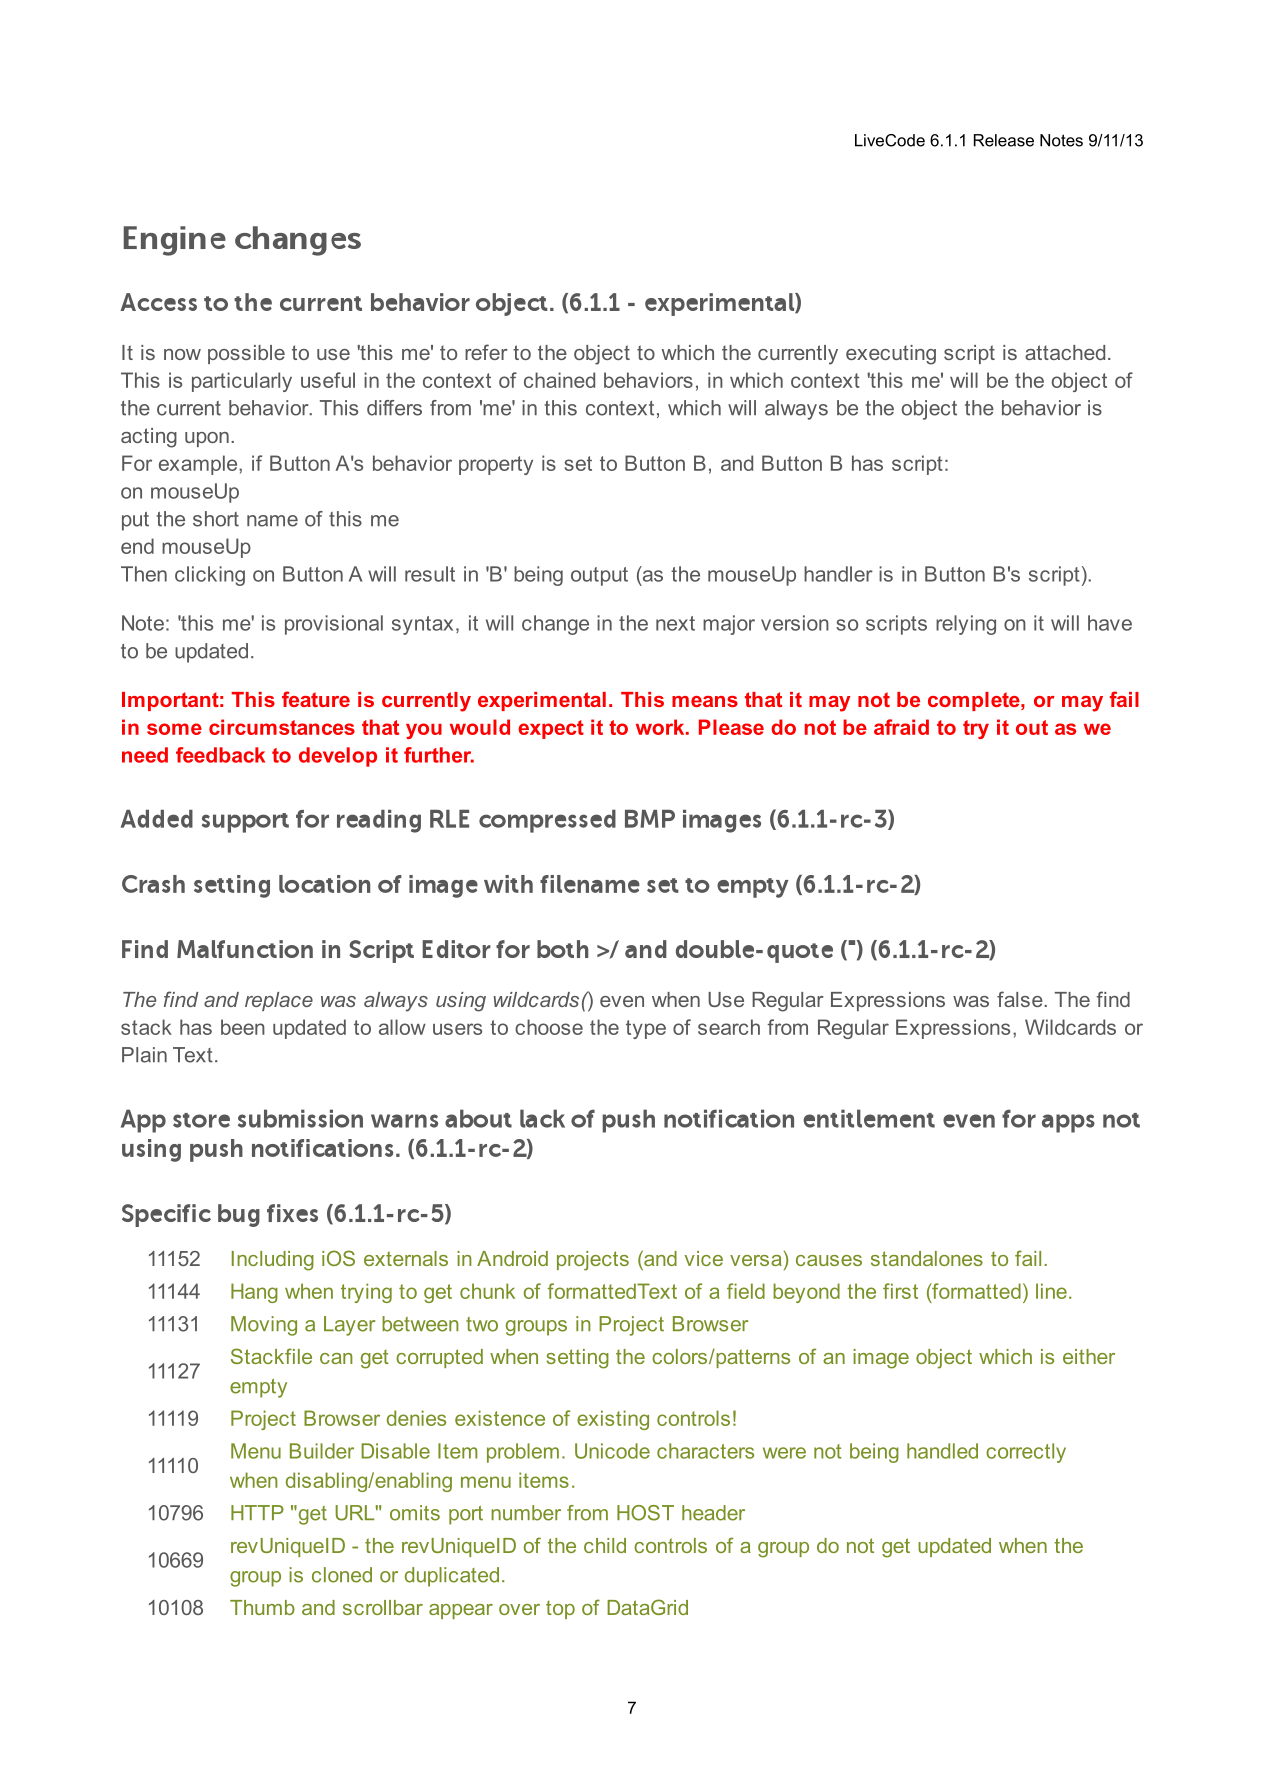 This screenshot has height=1789, width=1264. Describe the element at coordinates (243, 1027) in the screenshot. I see `been` at that location.
